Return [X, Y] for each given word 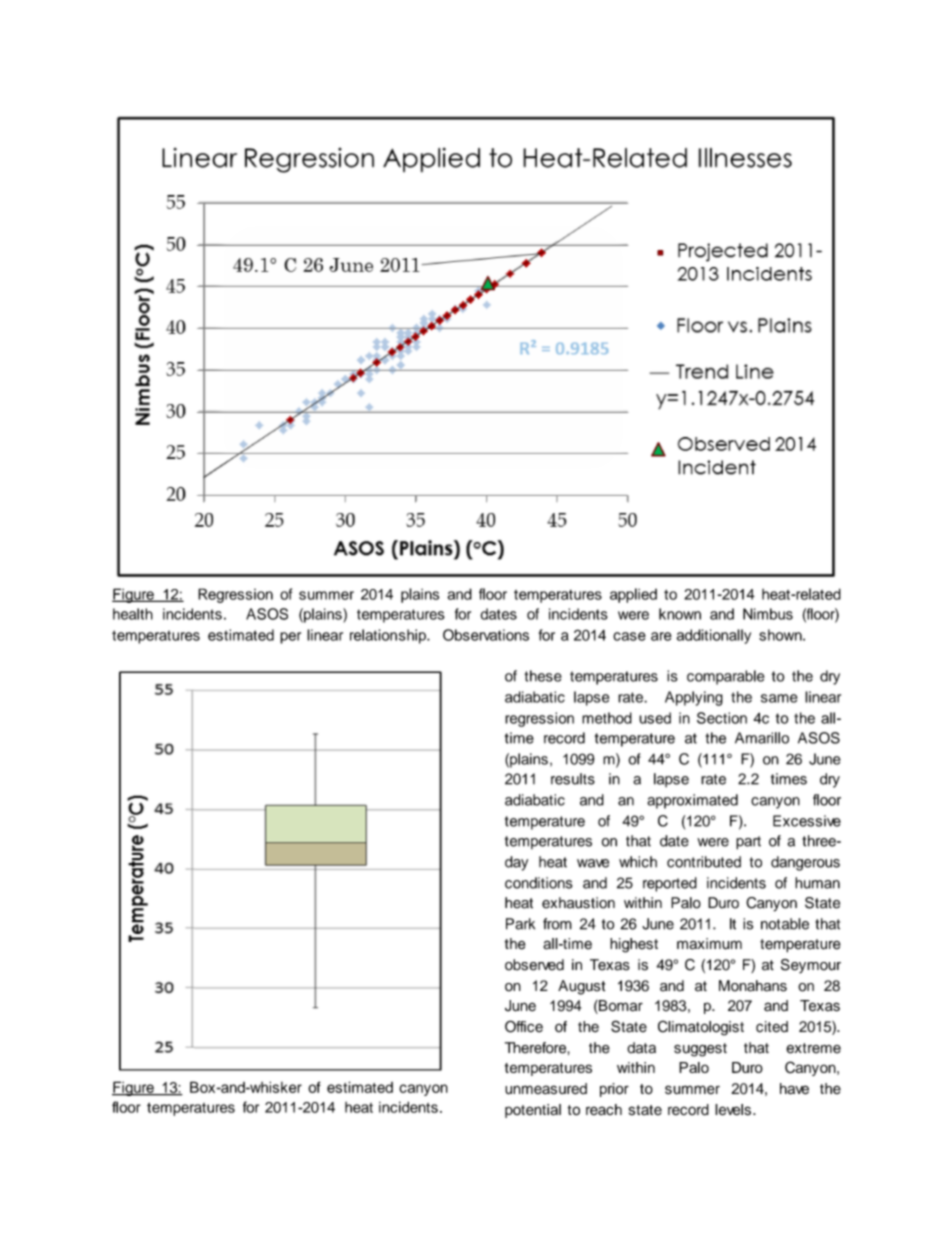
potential [533, 1111]
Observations [486, 635]
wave [593, 863]
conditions [538, 883]
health [133, 614]
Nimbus [768, 614]
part [748, 843]
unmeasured [546, 1089]
